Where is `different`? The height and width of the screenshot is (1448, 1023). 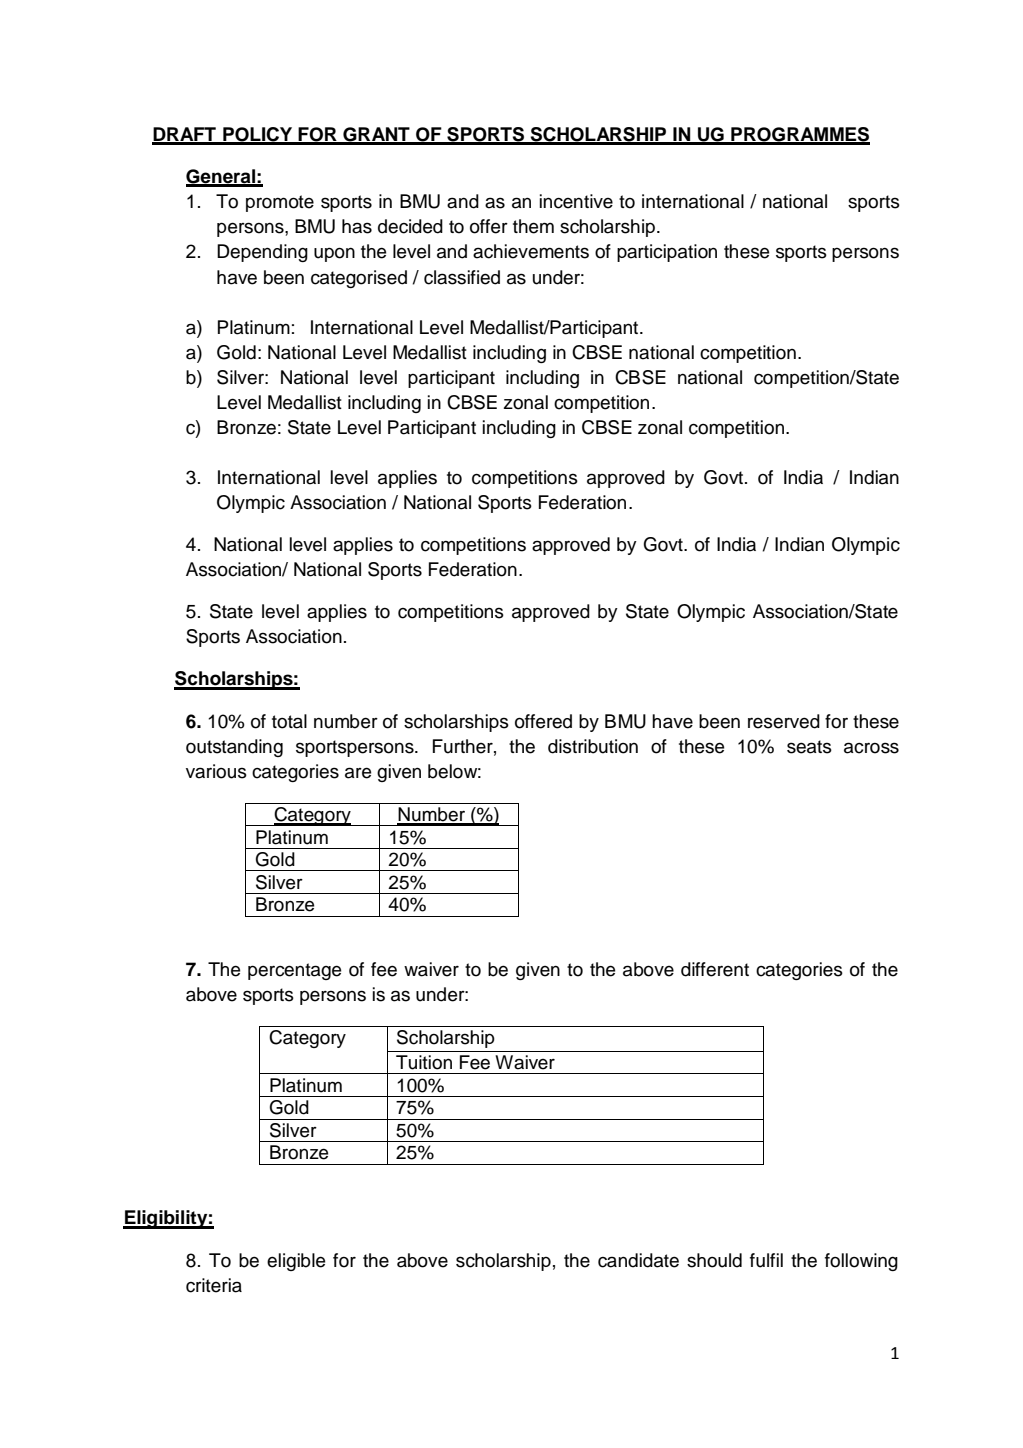 different is located at coordinates (715, 969).
